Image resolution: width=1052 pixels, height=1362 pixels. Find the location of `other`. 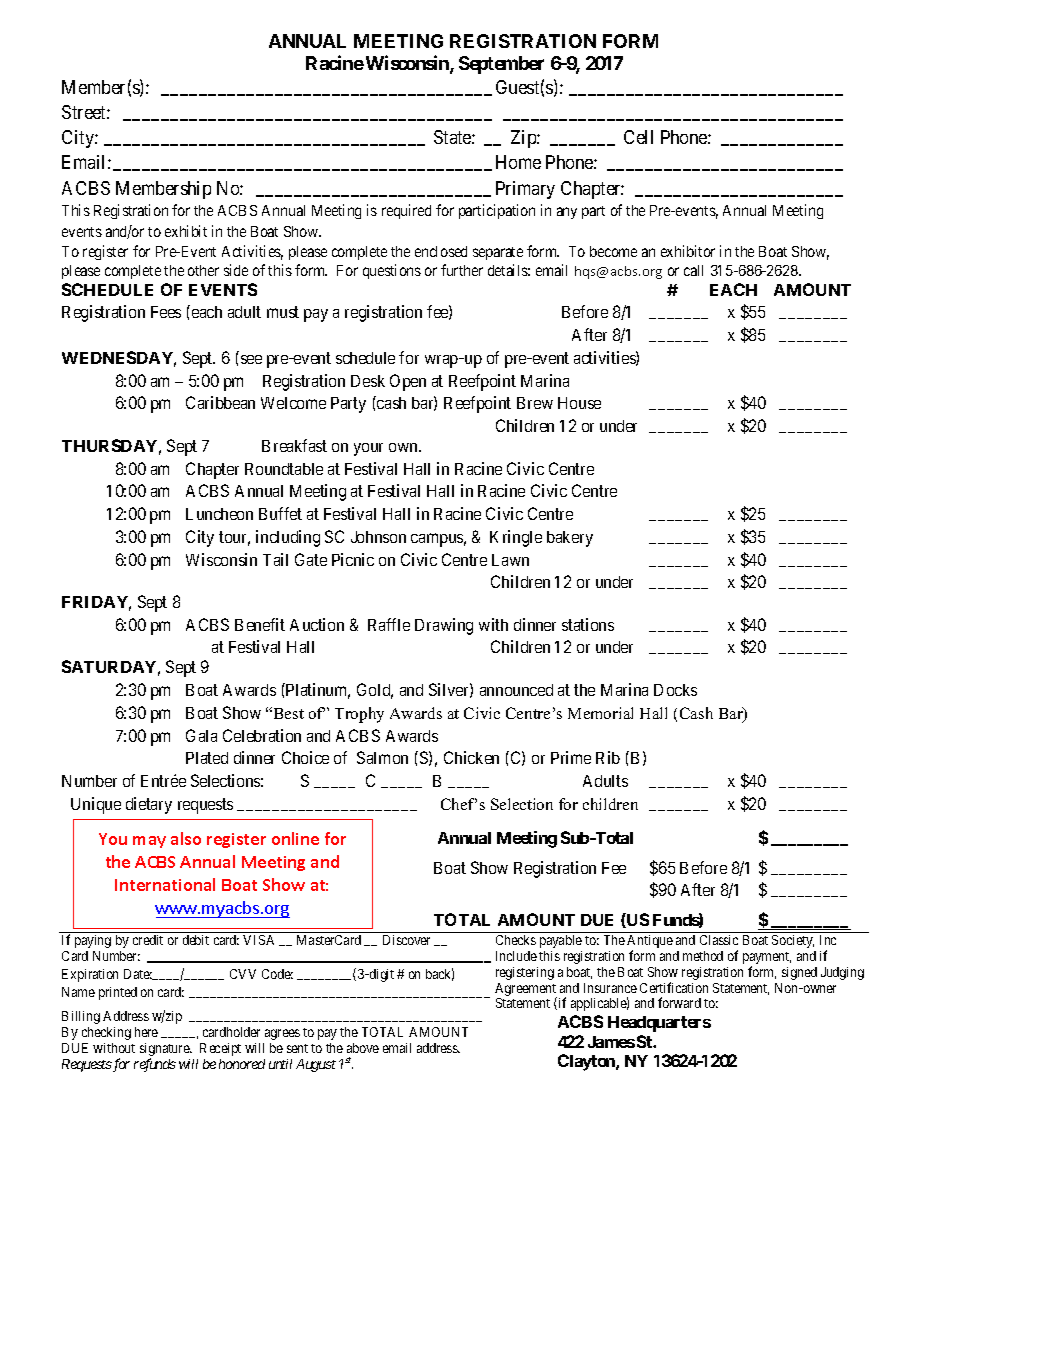

other is located at coordinates (203, 270).
